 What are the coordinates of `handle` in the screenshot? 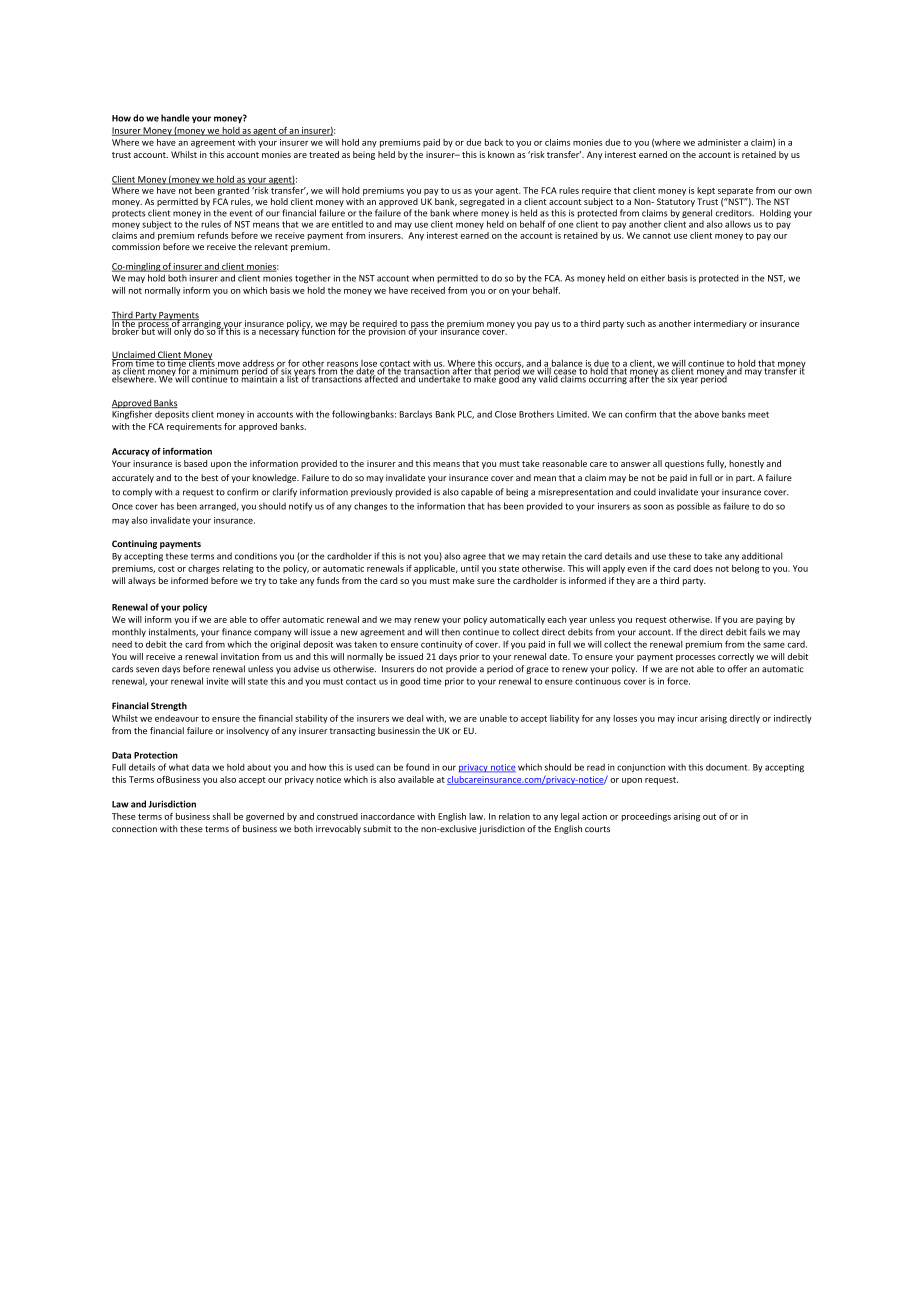 It's located at (175, 118).
